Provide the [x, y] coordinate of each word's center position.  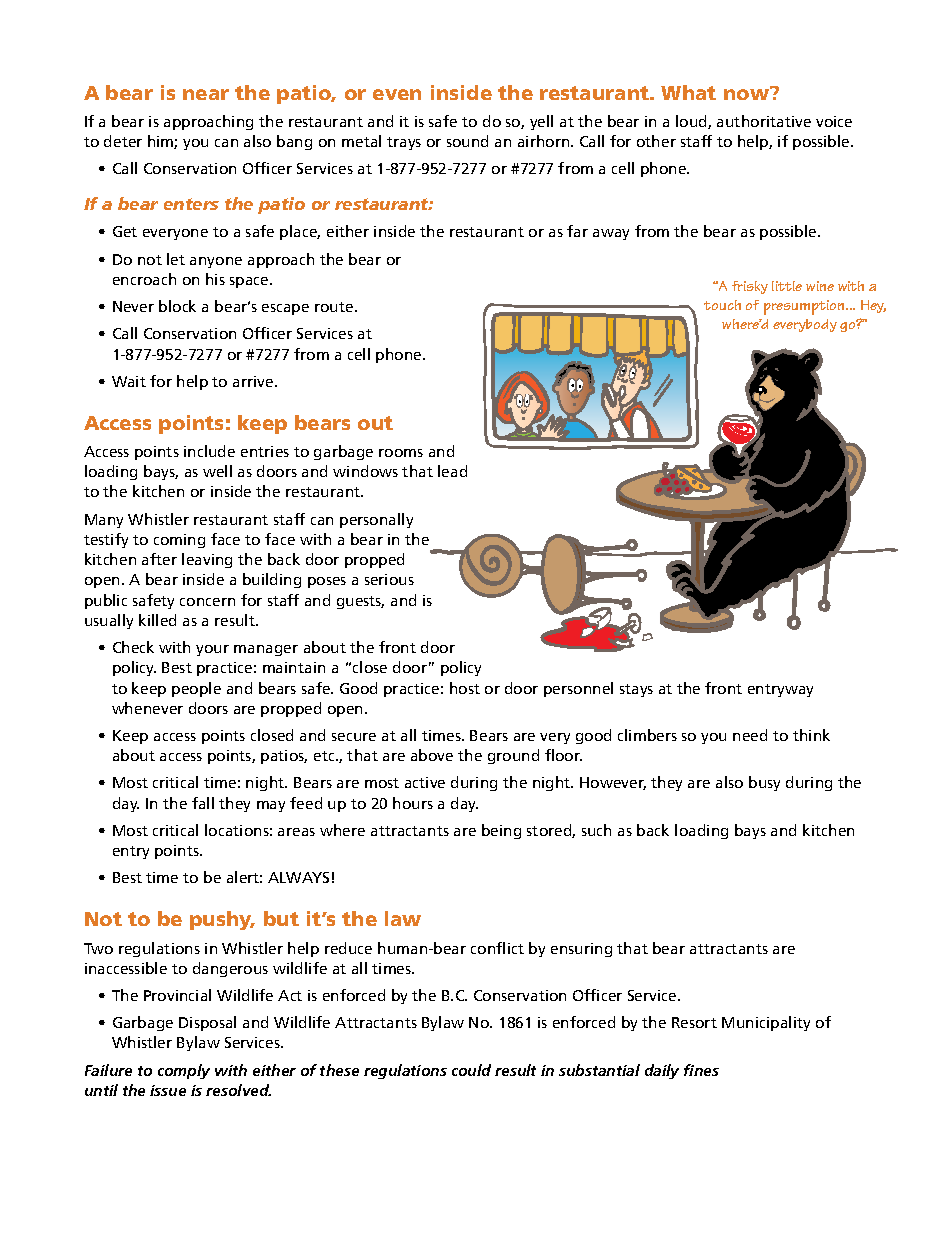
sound [467, 141]
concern [207, 602]
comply [184, 1071]
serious [389, 579]
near [206, 94]
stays [636, 690]
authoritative [764, 121]
